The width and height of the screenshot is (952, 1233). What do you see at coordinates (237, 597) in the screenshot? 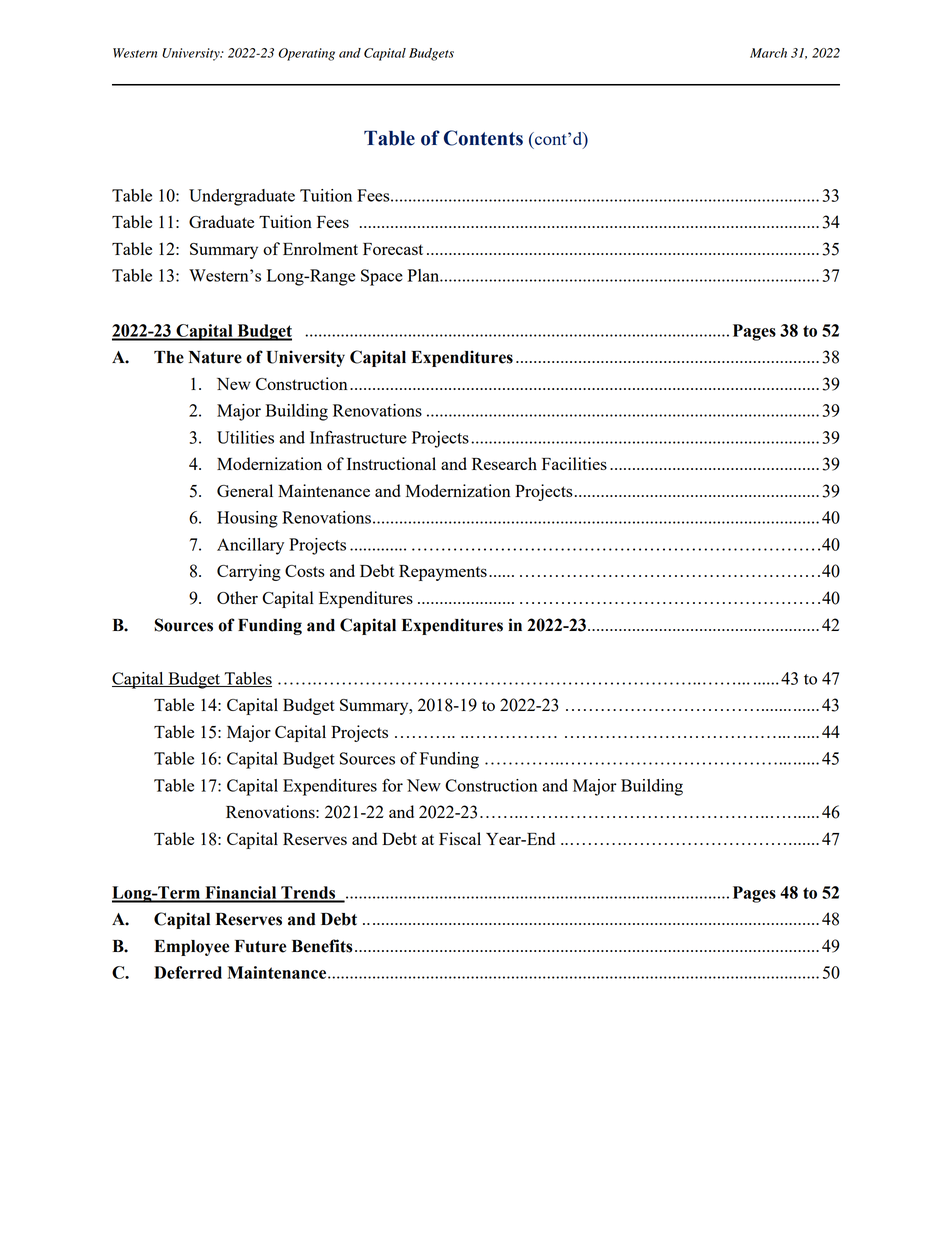
I see `Other` at bounding box center [237, 597].
